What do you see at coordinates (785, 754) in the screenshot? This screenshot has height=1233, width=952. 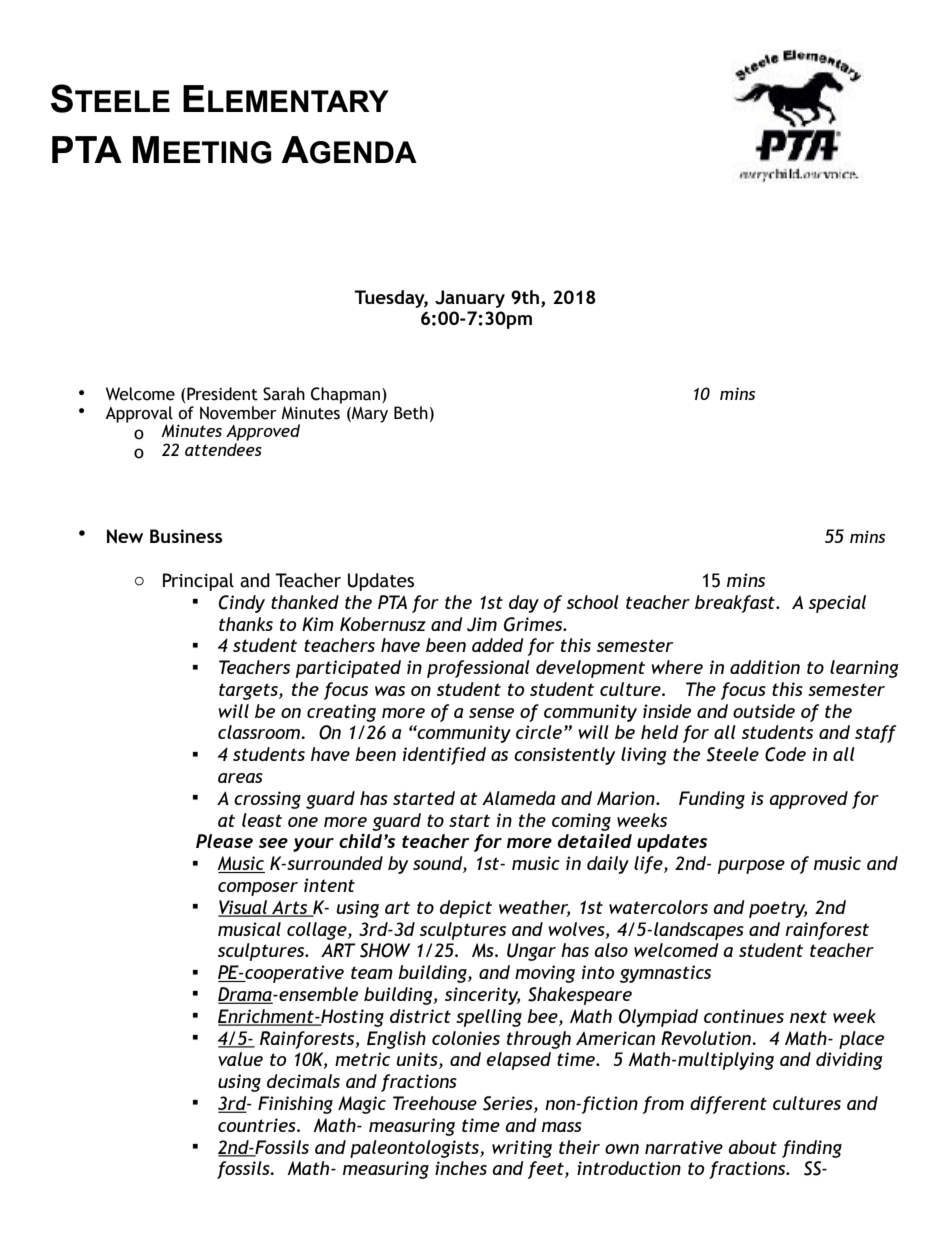 I see `Code` at bounding box center [785, 754].
